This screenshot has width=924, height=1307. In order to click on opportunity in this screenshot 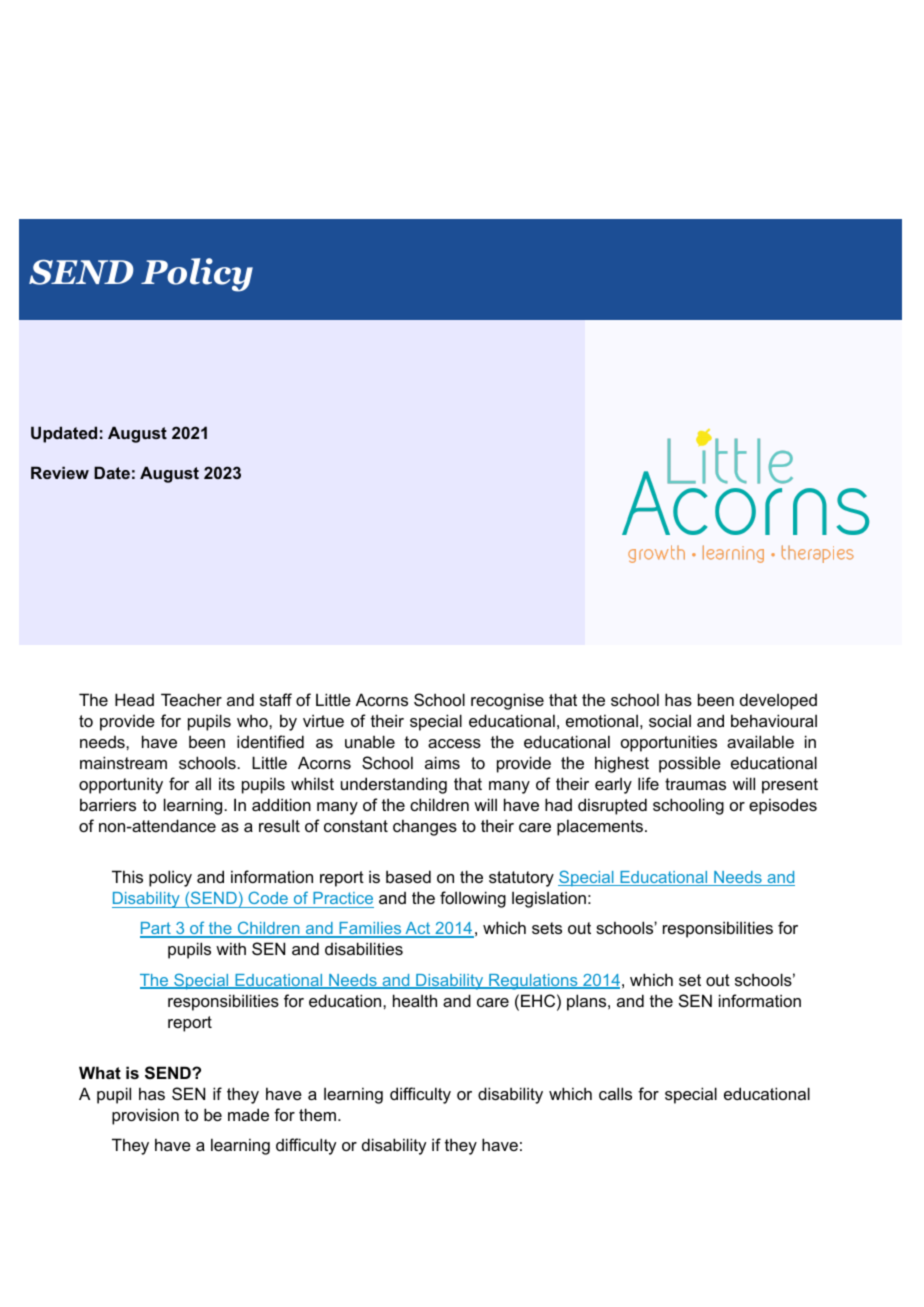, I will do `click(121, 785)`.
